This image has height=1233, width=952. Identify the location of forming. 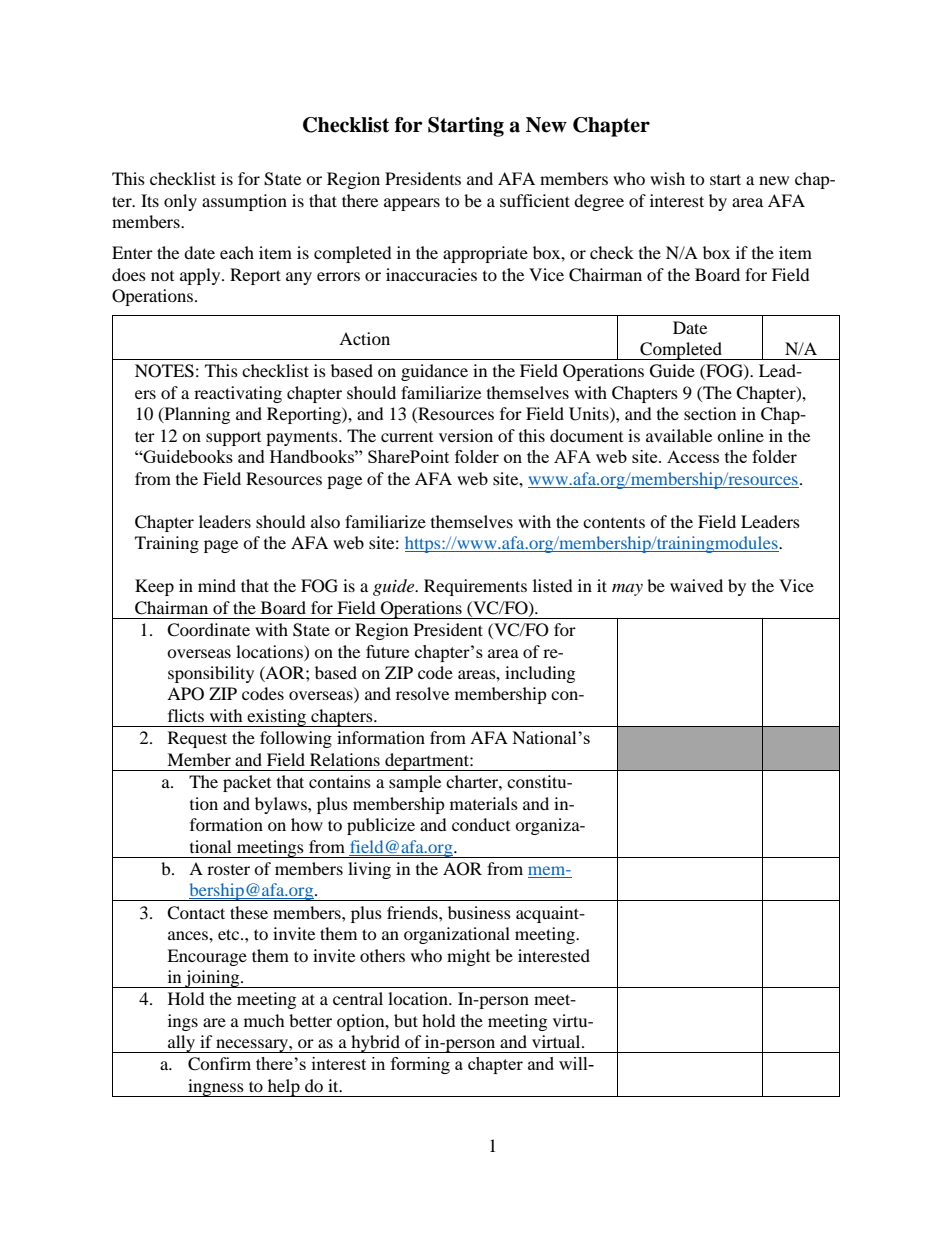
(420, 1065).
